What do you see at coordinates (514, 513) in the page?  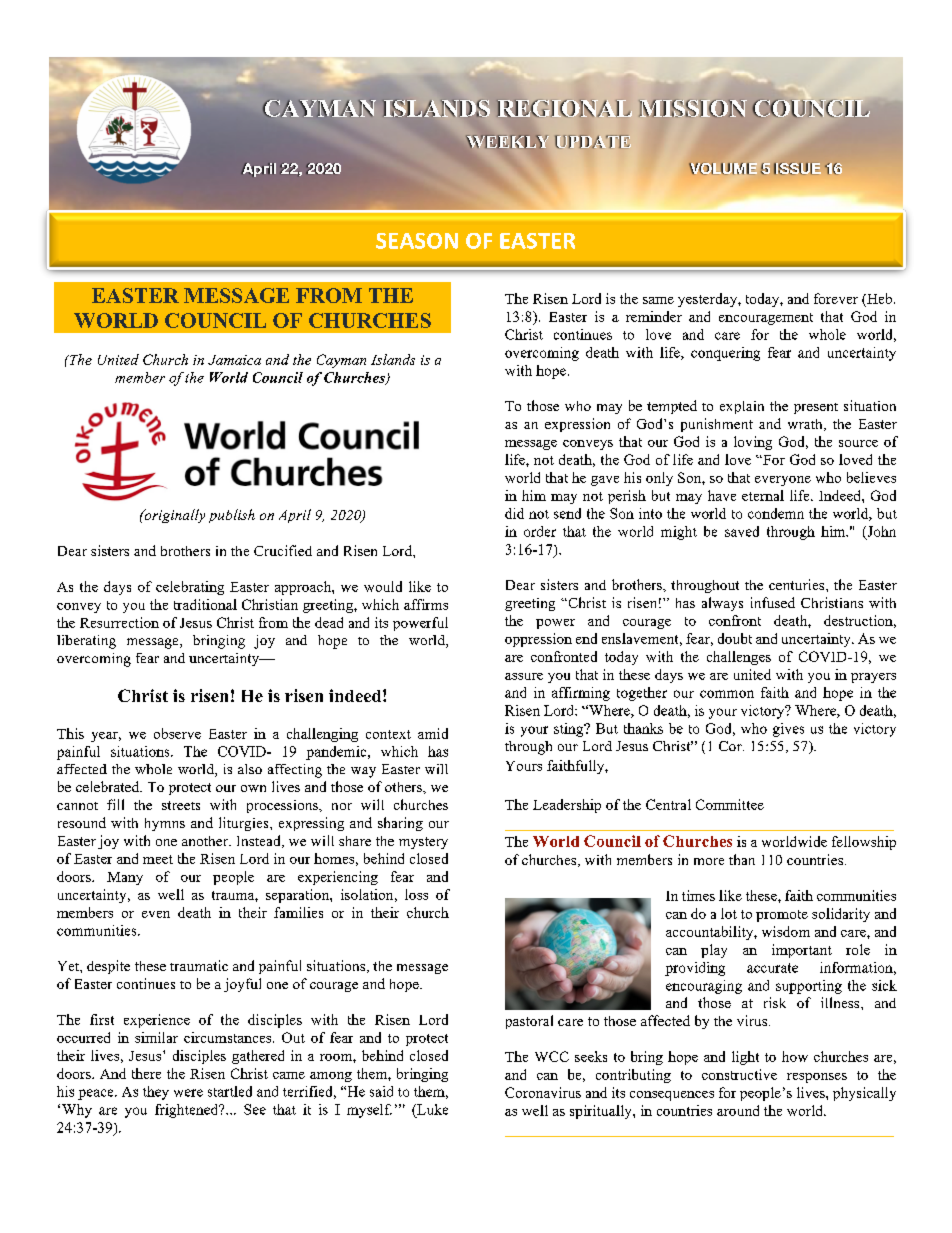 I see `did` at bounding box center [514, 513].
